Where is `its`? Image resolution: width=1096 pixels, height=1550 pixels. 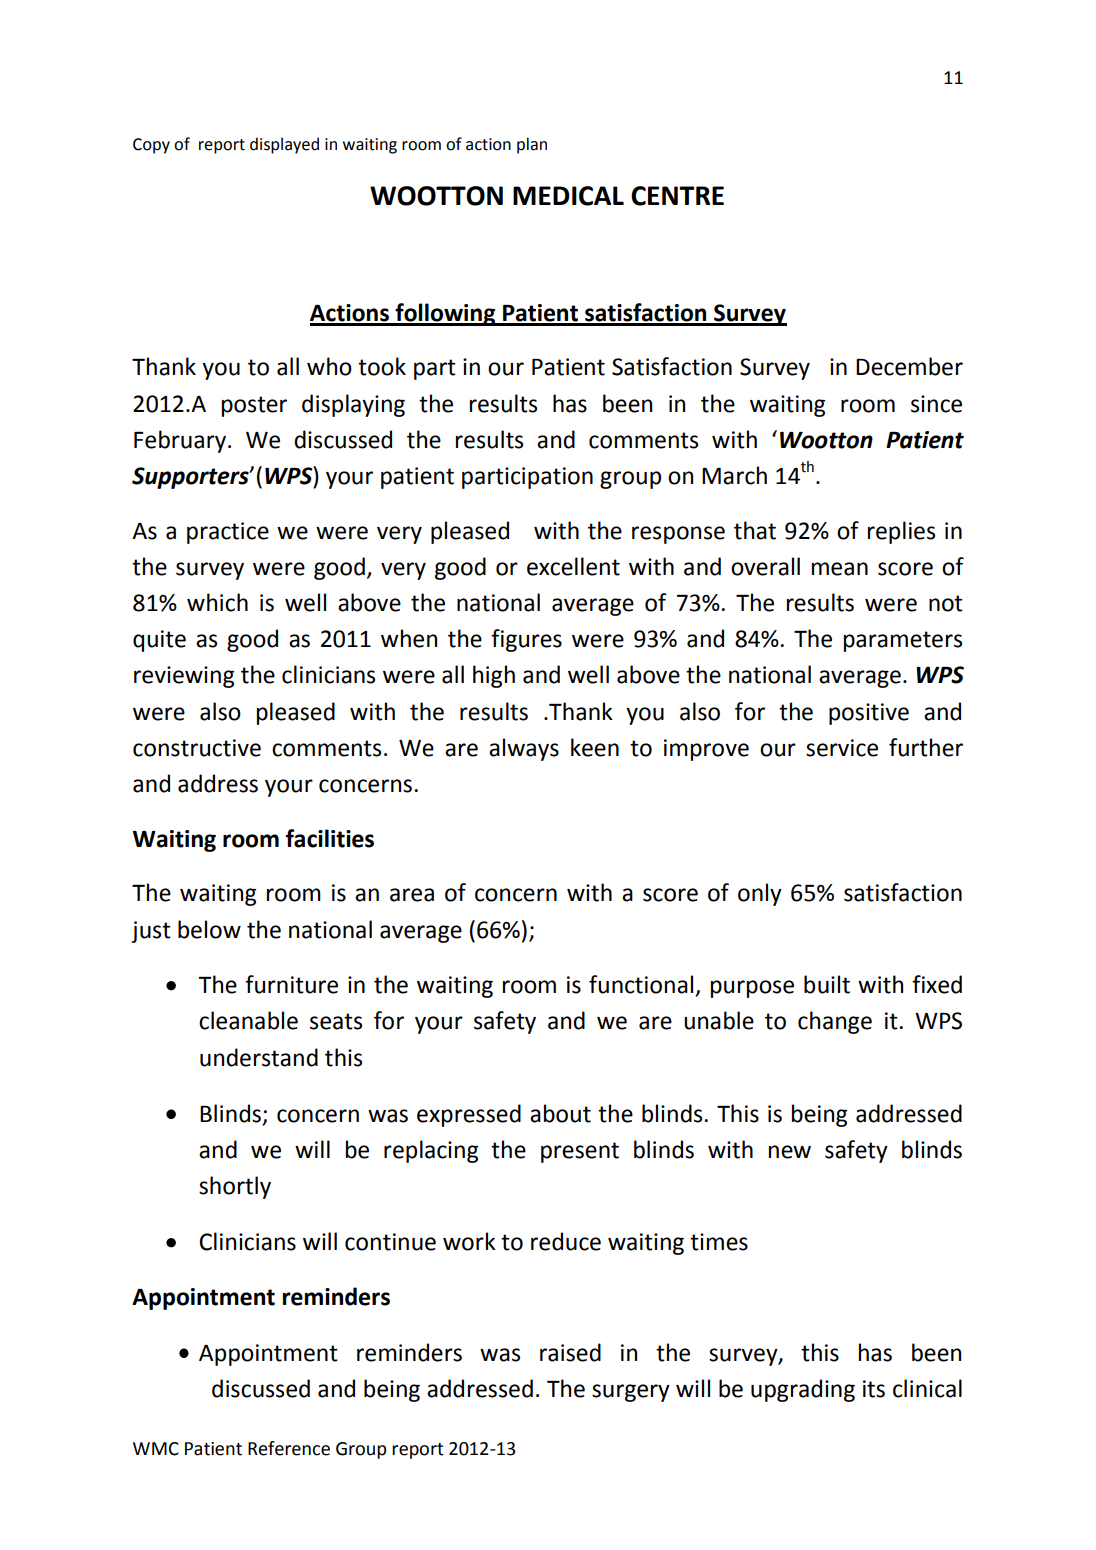
its is located at coordinates (874, 1389).
